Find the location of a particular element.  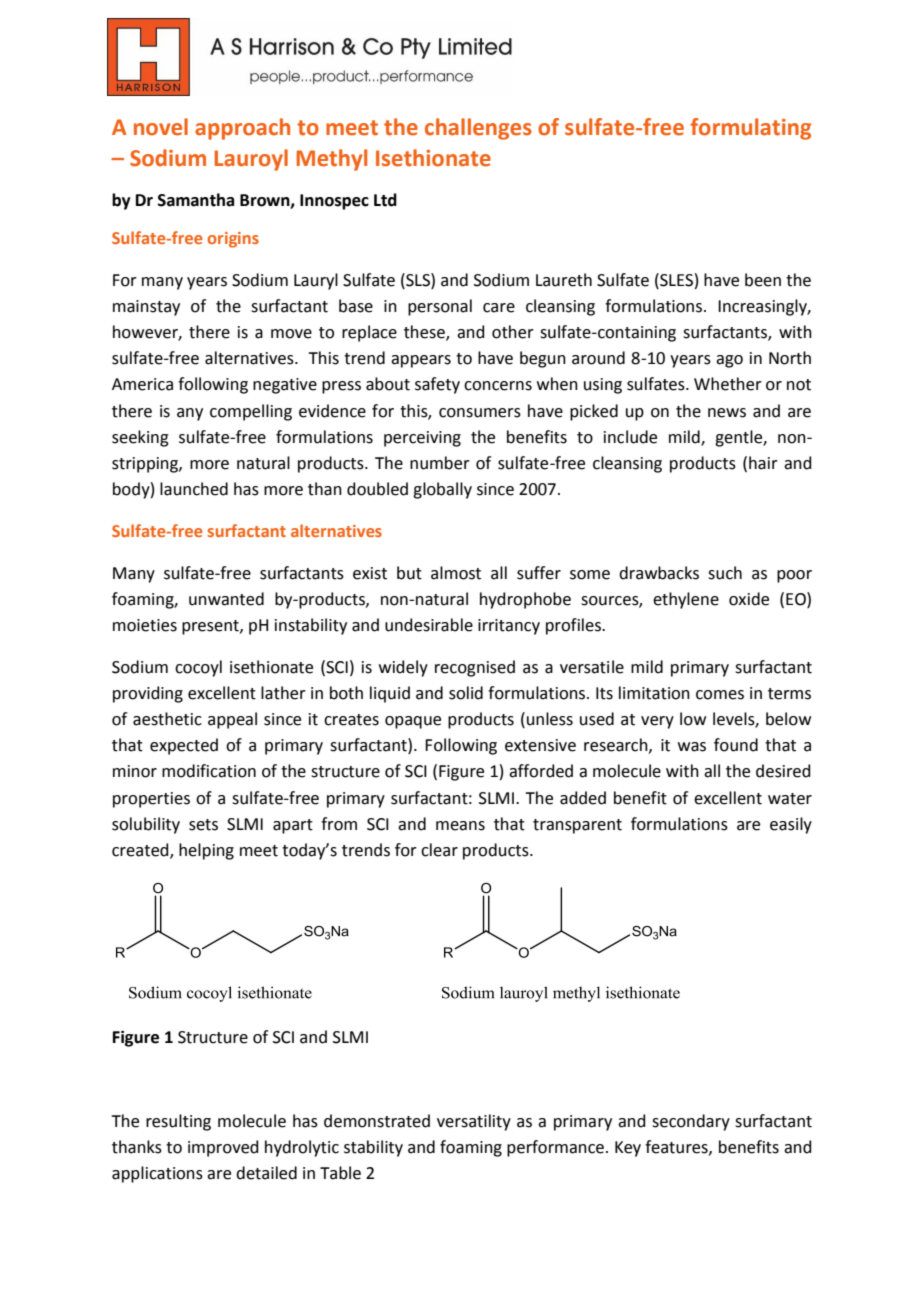

ago is located at coordinates (729, 361).
